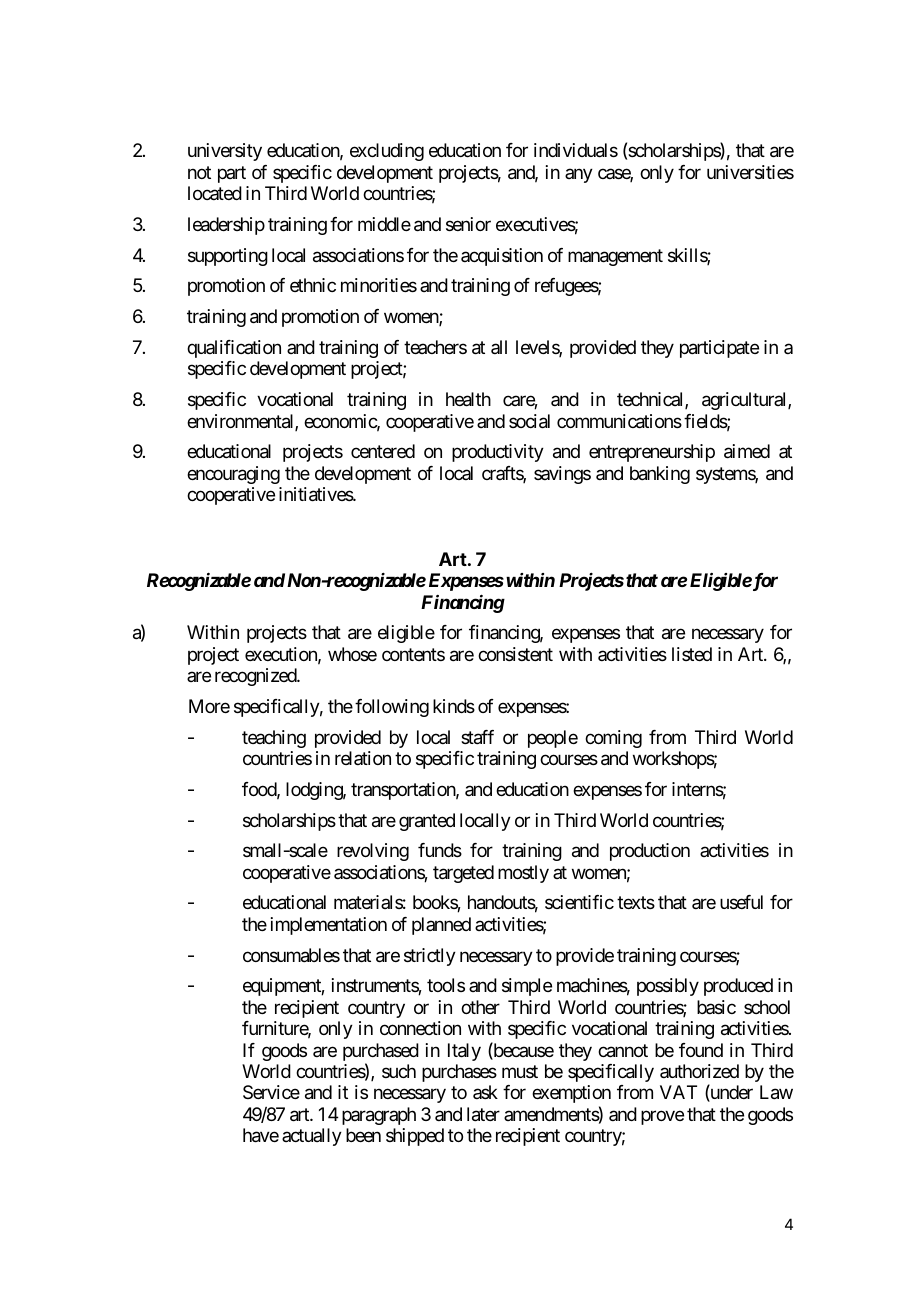 The height and width of the screenshot is (1308, 924). What do you see at coordinates (483, 1114) in the screenshot?
I see `later` at bounding box center [483, 1114].
